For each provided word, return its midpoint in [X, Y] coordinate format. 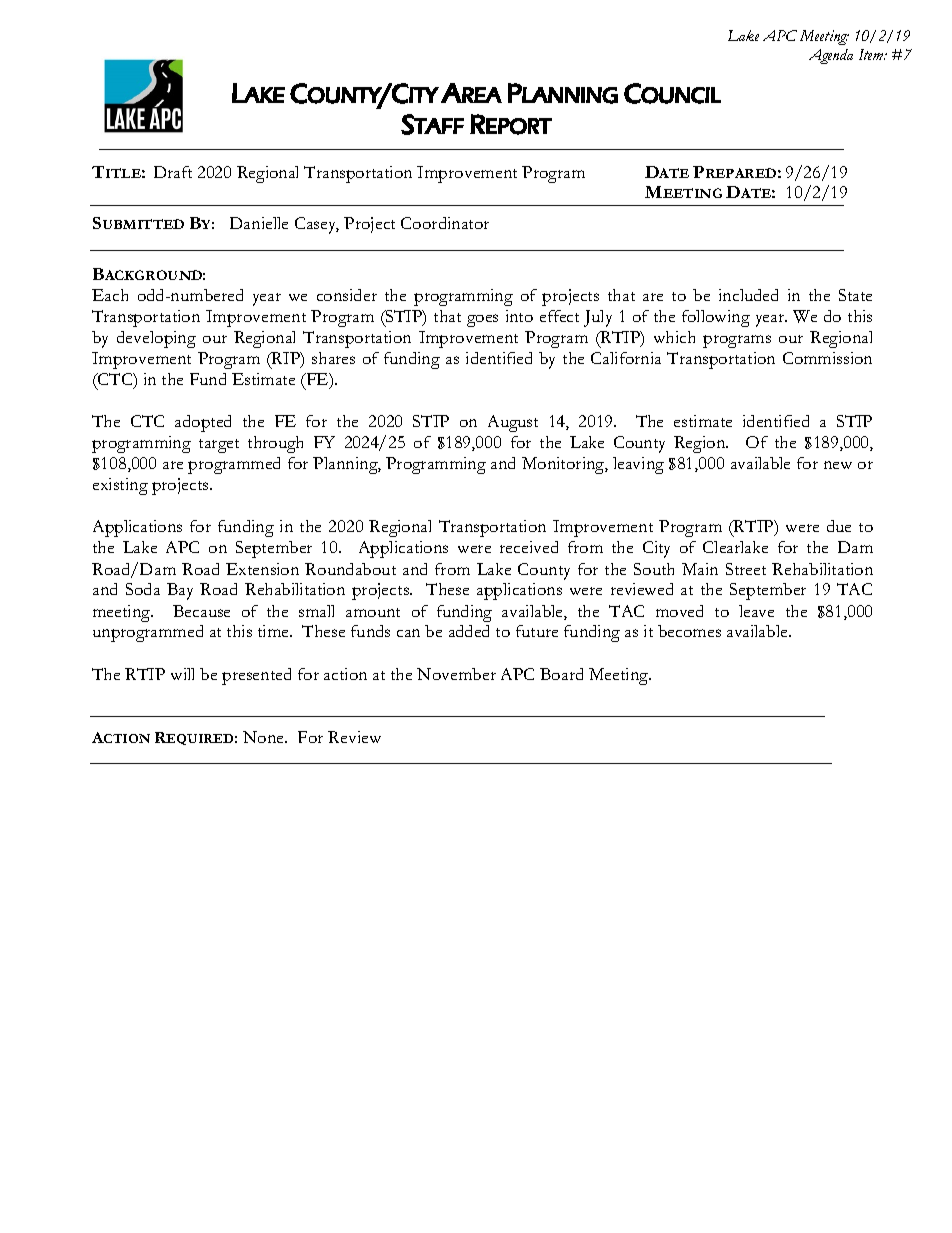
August [513, 423]
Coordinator [445, 223]
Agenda [831, 56]
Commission [827, 358]
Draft [173, 172]
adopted [203, 423]
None [264, 737]
